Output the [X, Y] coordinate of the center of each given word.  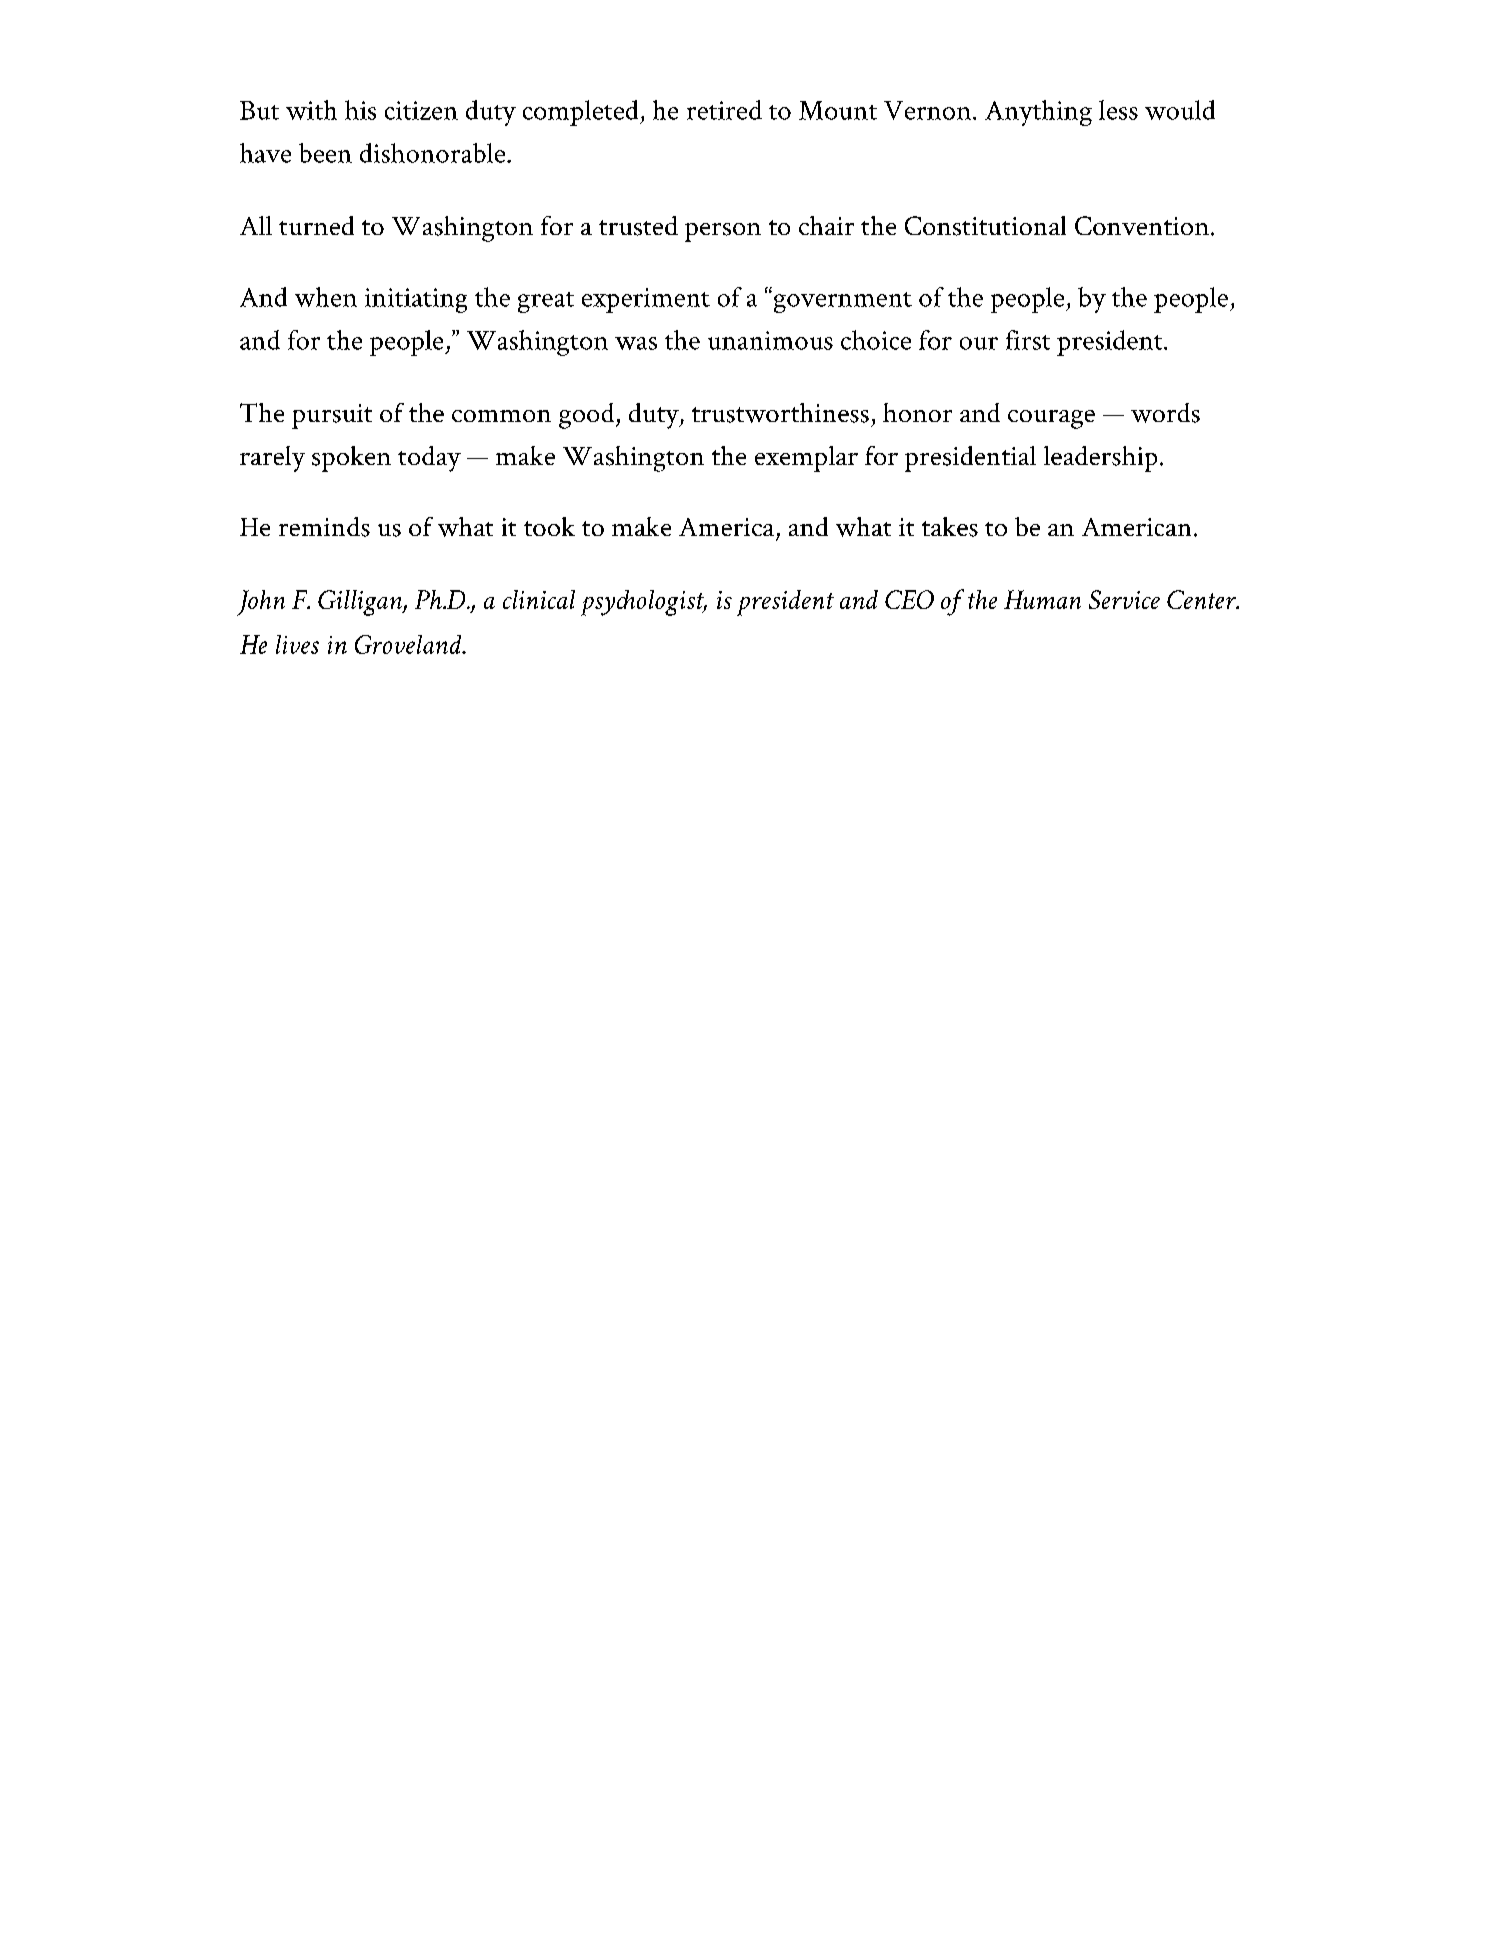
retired [724, 110]
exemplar [806, 459]
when [326, 297]
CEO [909, 599]
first [1028, 340]
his [360, 110]
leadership [1100, 459]
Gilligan [361, 603]
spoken [351, 459]
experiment [646, 300]
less [1118, 110]
